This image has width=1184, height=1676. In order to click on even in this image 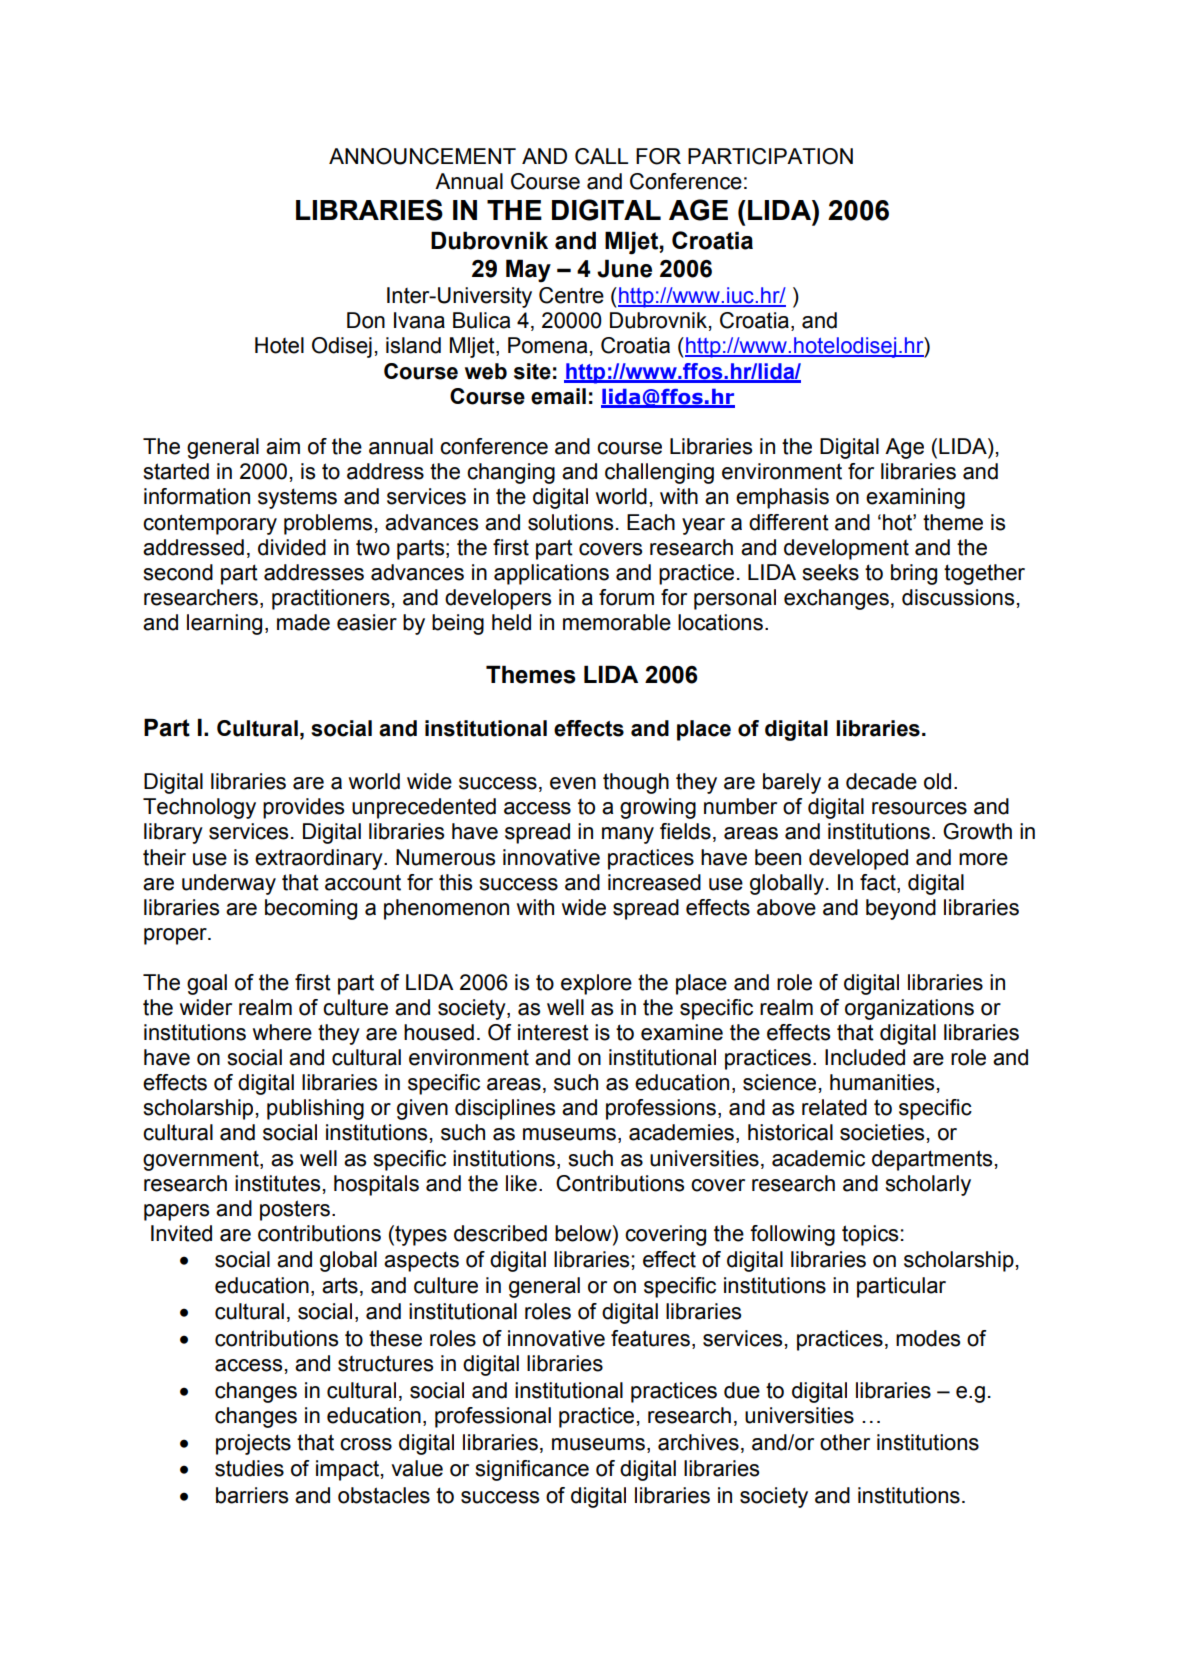, I will do `click(573, 783)`.
